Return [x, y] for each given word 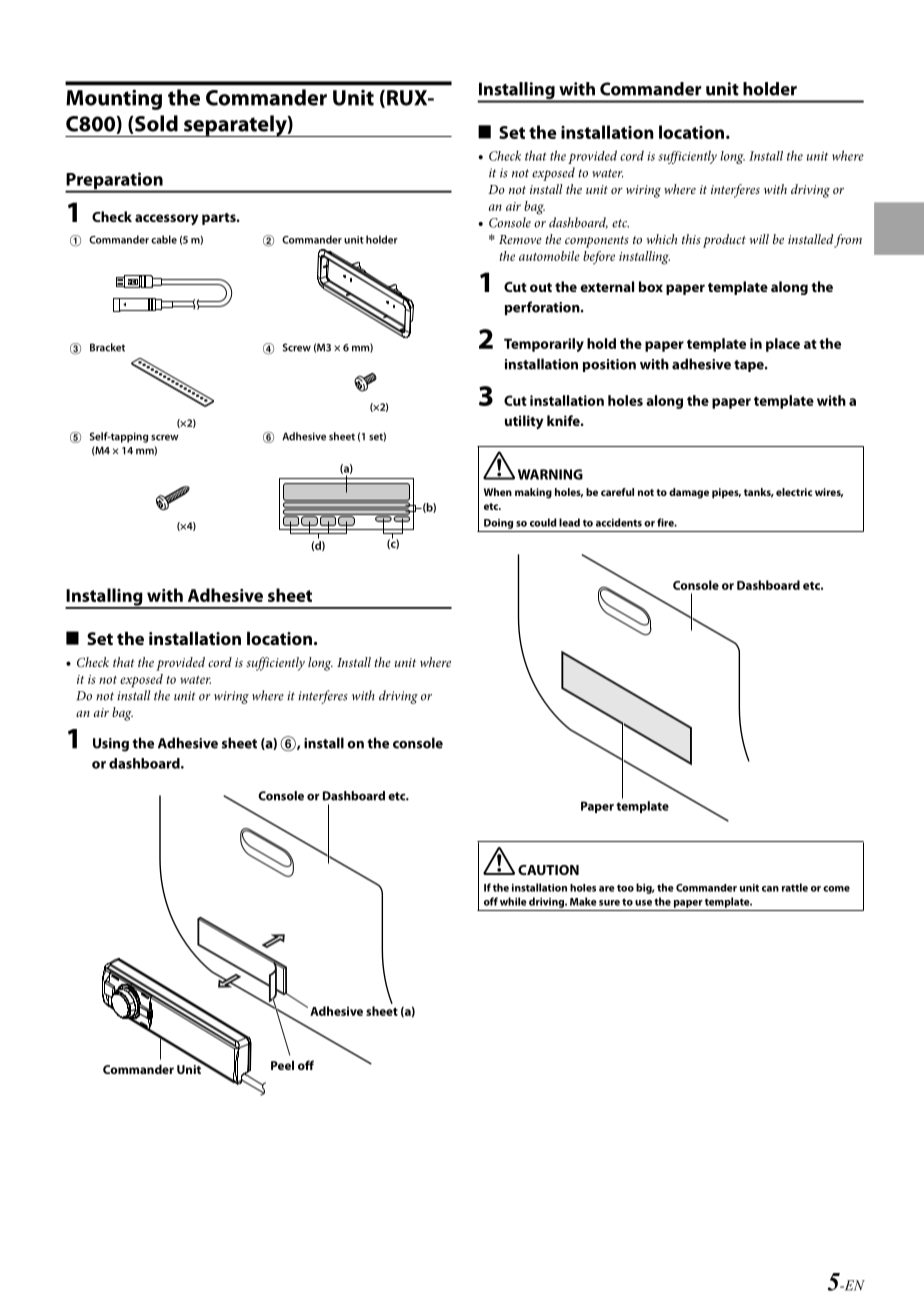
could [543, 522]
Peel [282, 1065]
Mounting [114, 99]
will [759, 239]
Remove [520, 239]
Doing [498, 524]
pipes [726, 493]
